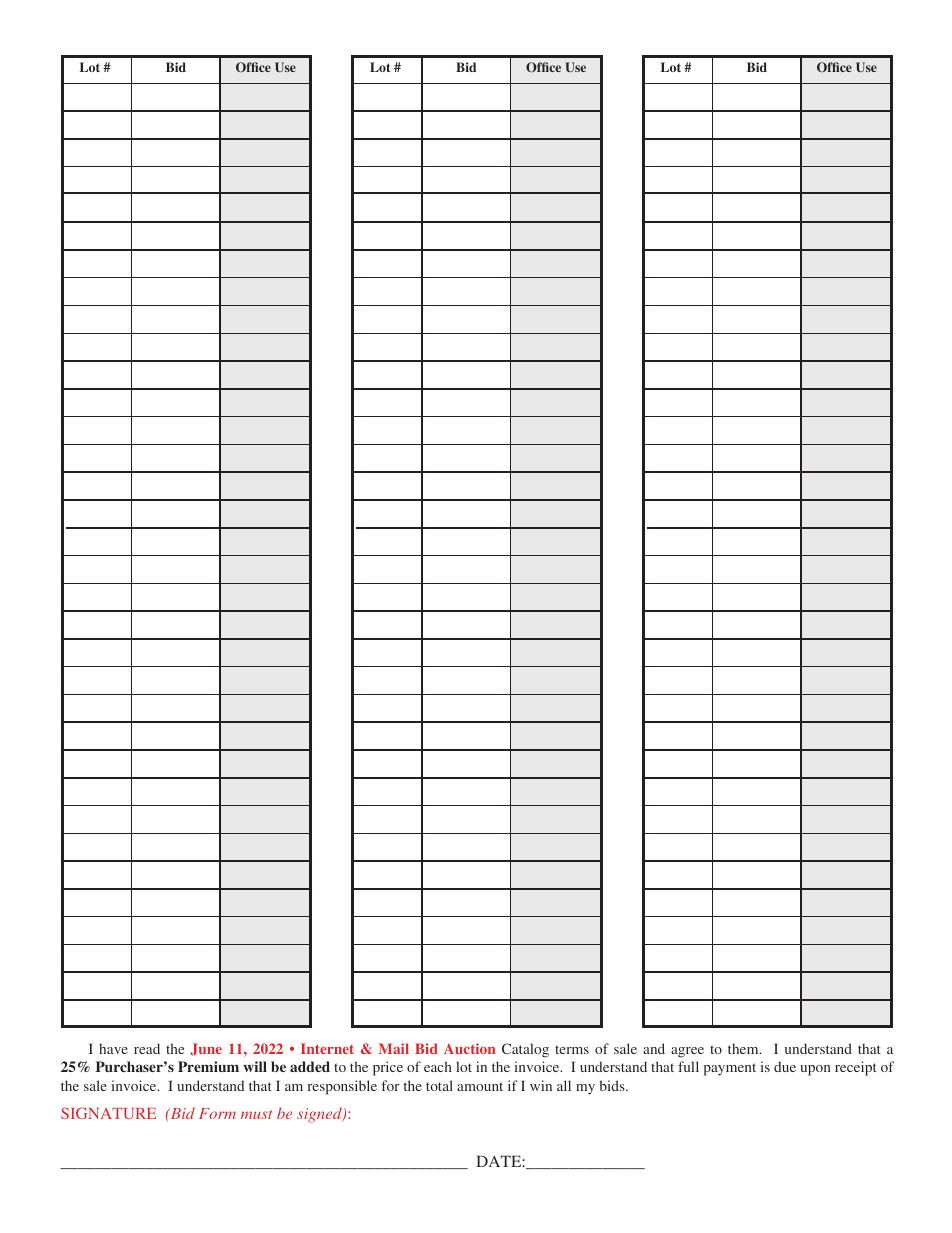 This screenshot has width=952, height=1233. I want to click on bids, so click(613, 1085).
